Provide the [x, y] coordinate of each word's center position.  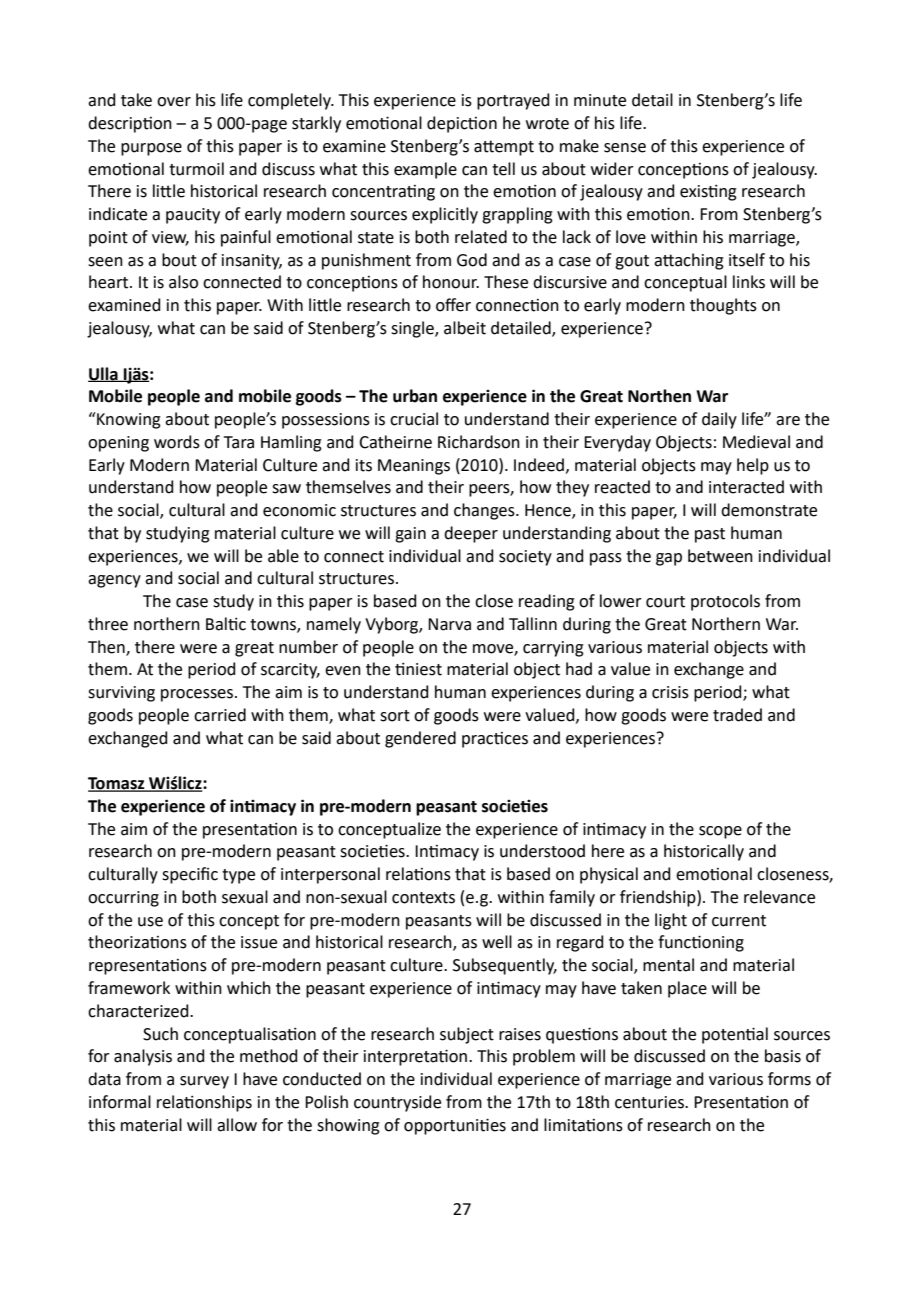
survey [204, 1082]
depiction [462, 124]
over [174, 102]
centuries [650, 1102]
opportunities [455, 1126]
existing [708, 193]
